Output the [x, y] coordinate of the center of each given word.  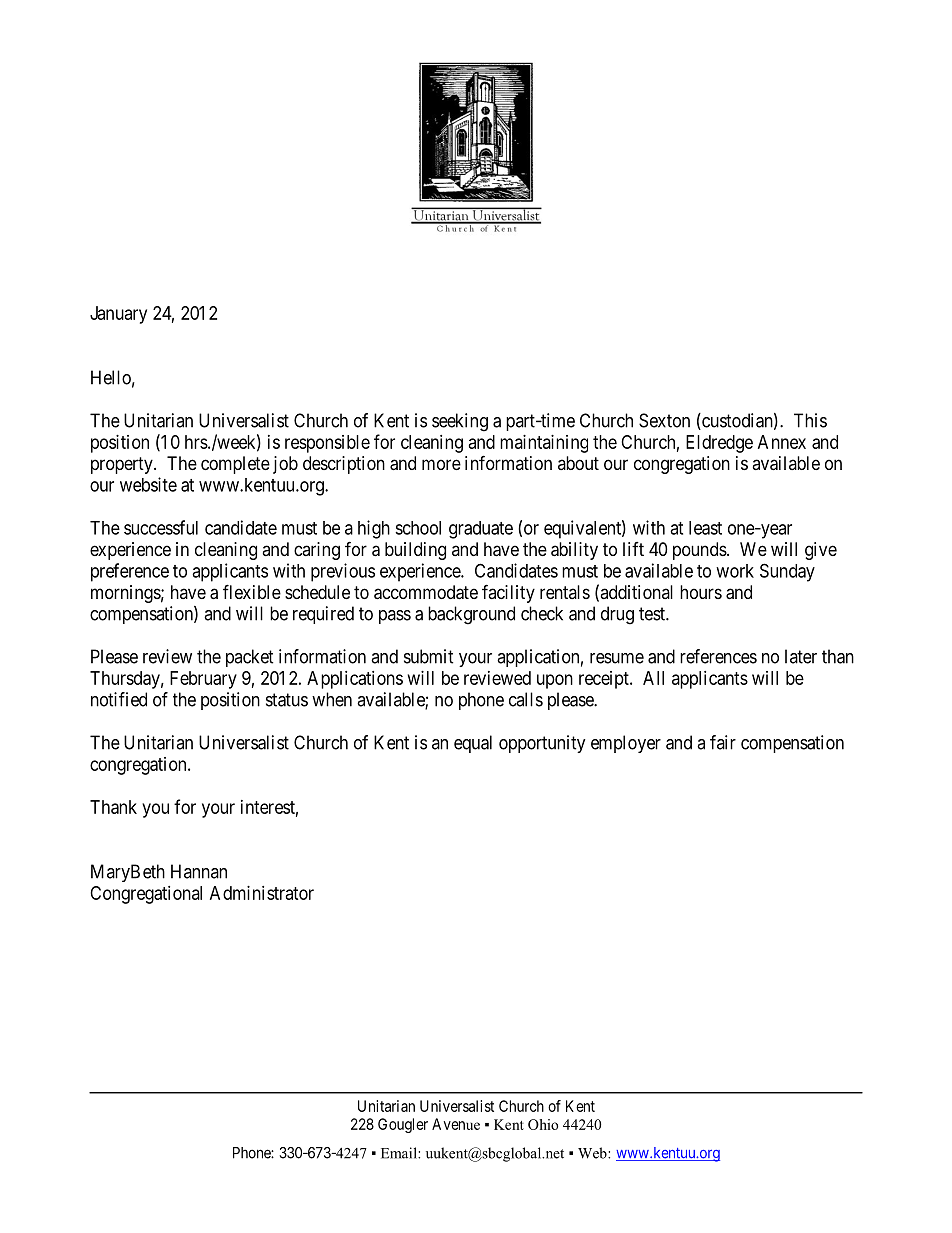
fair [723, 742]
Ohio [543, 1124]
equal [473, 744]
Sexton [664, 420]
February [203, 680]
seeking [460, 422]
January [118, 315]
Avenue [456, 1124]
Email [400, 1153]
